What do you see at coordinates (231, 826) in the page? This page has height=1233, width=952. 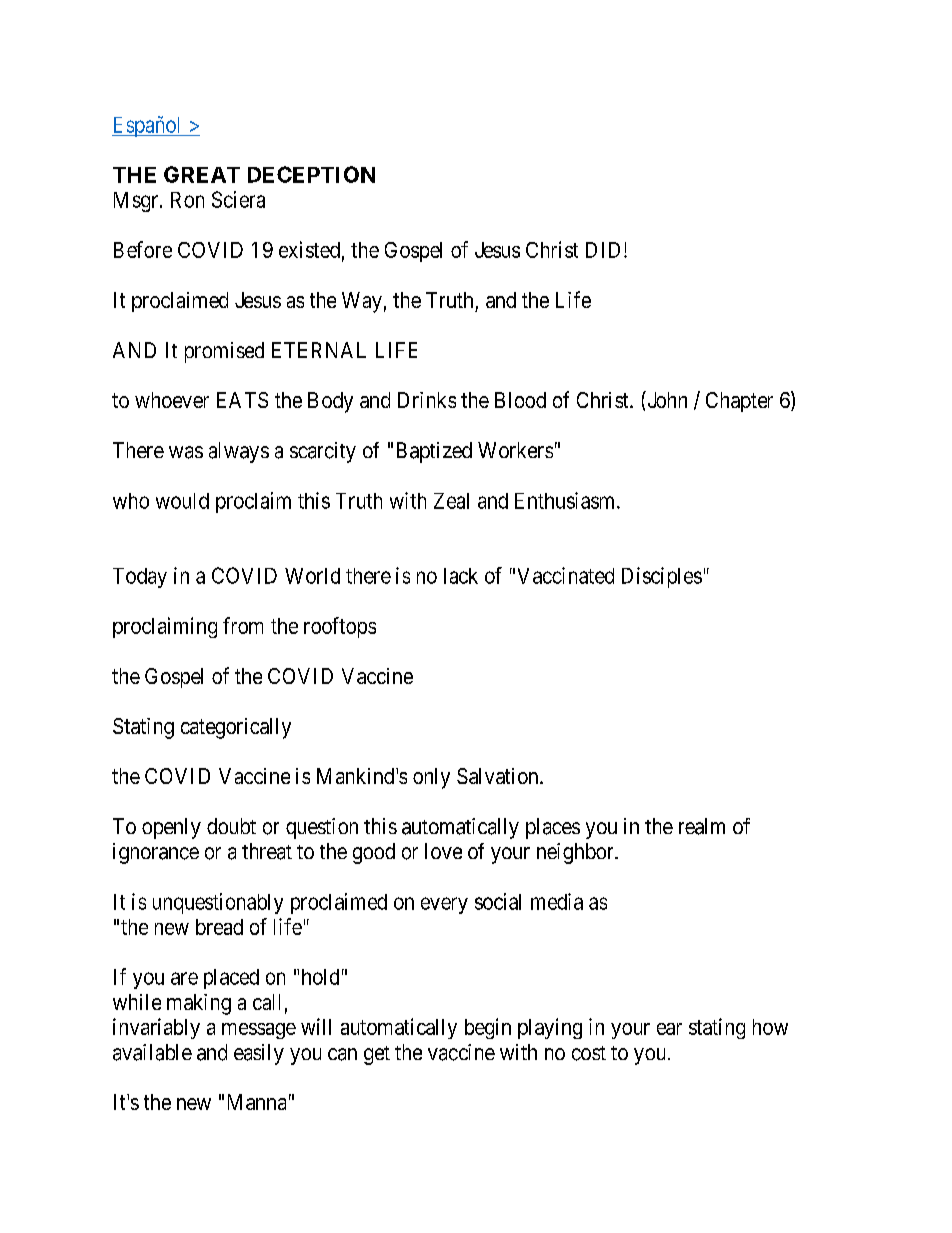 I see `doubt` at bounding box center [231, 826].
